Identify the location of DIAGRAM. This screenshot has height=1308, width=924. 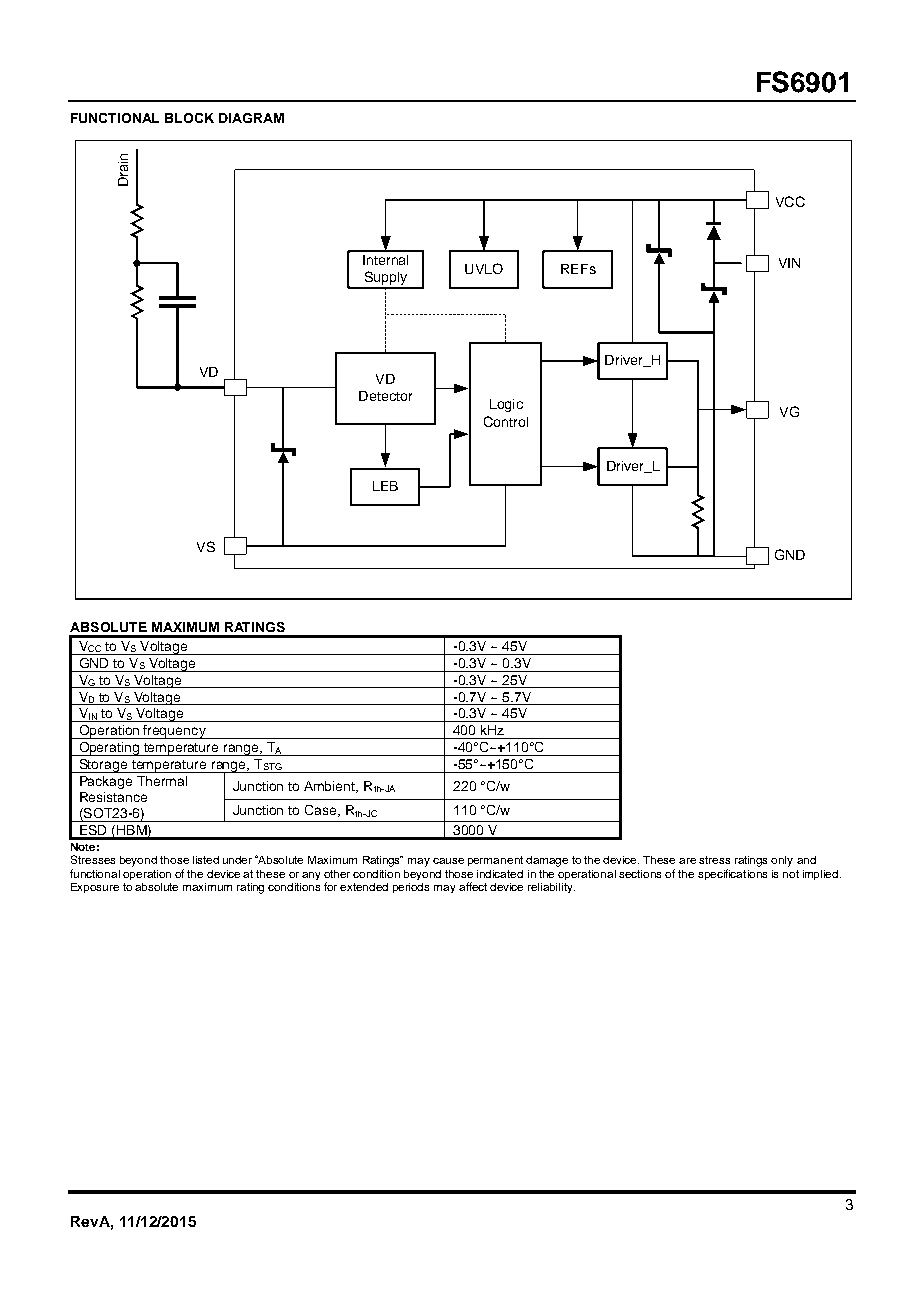
(251, 118).
